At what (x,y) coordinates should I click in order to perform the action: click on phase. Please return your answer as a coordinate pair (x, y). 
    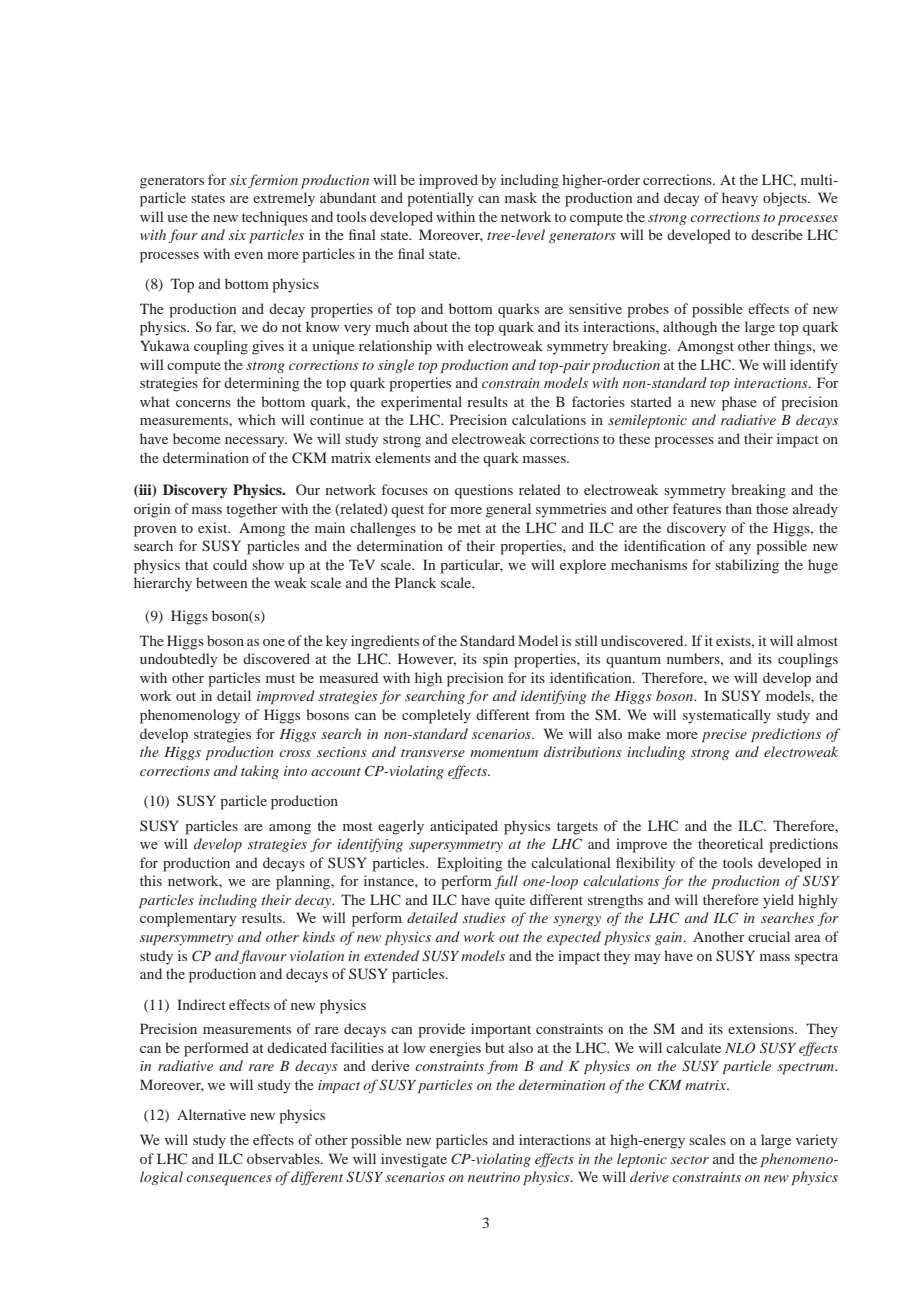
    Looking at the image, I should click on (739, 403).
